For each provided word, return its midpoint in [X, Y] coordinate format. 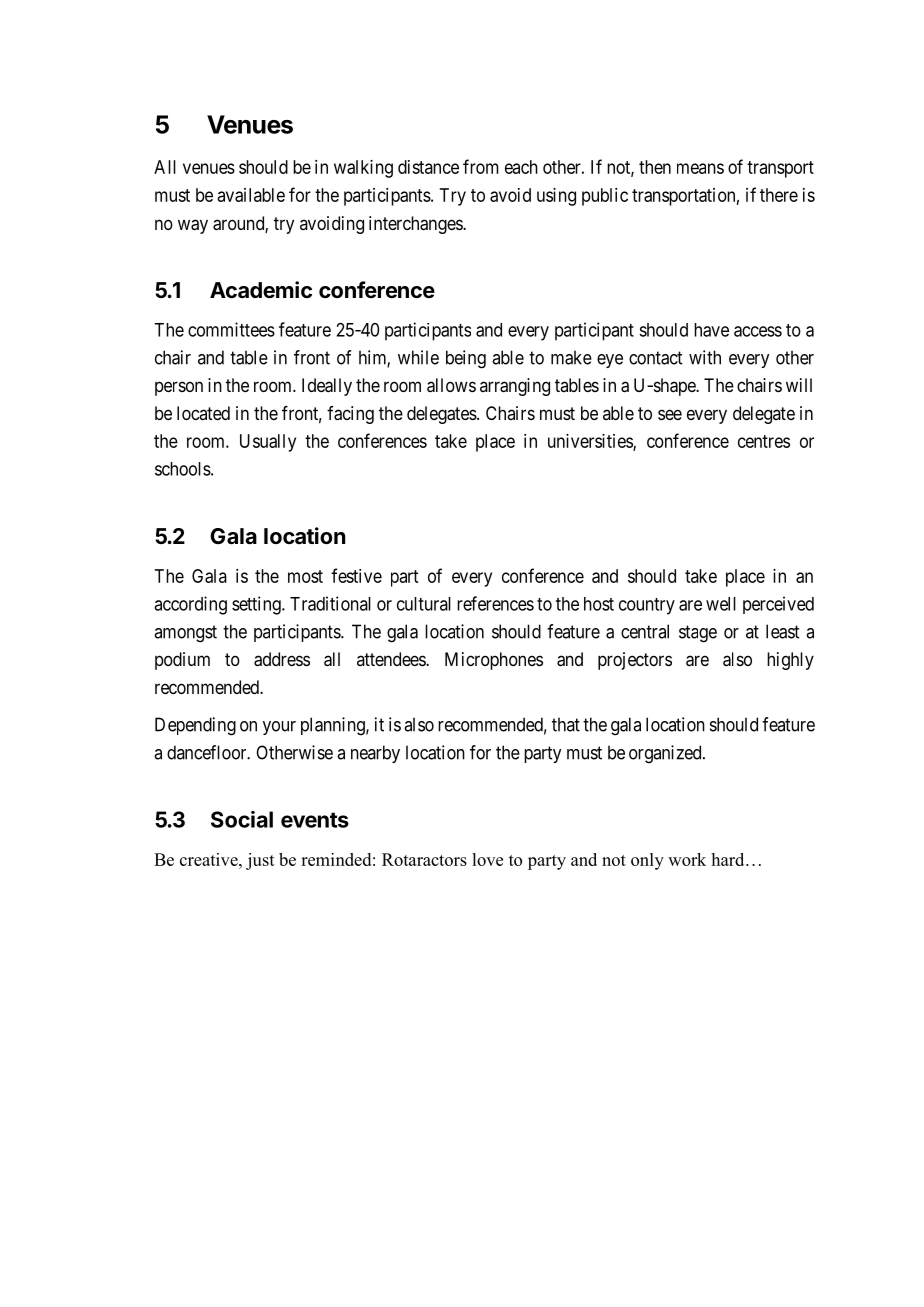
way [193, 226]
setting [257, 605]
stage [698, 634]
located [203, 413]
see [670, 414]
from [481, 166]
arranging [515, 387]
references [495, 603]
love [487, 859]
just [260, 861]
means [700, 168]
